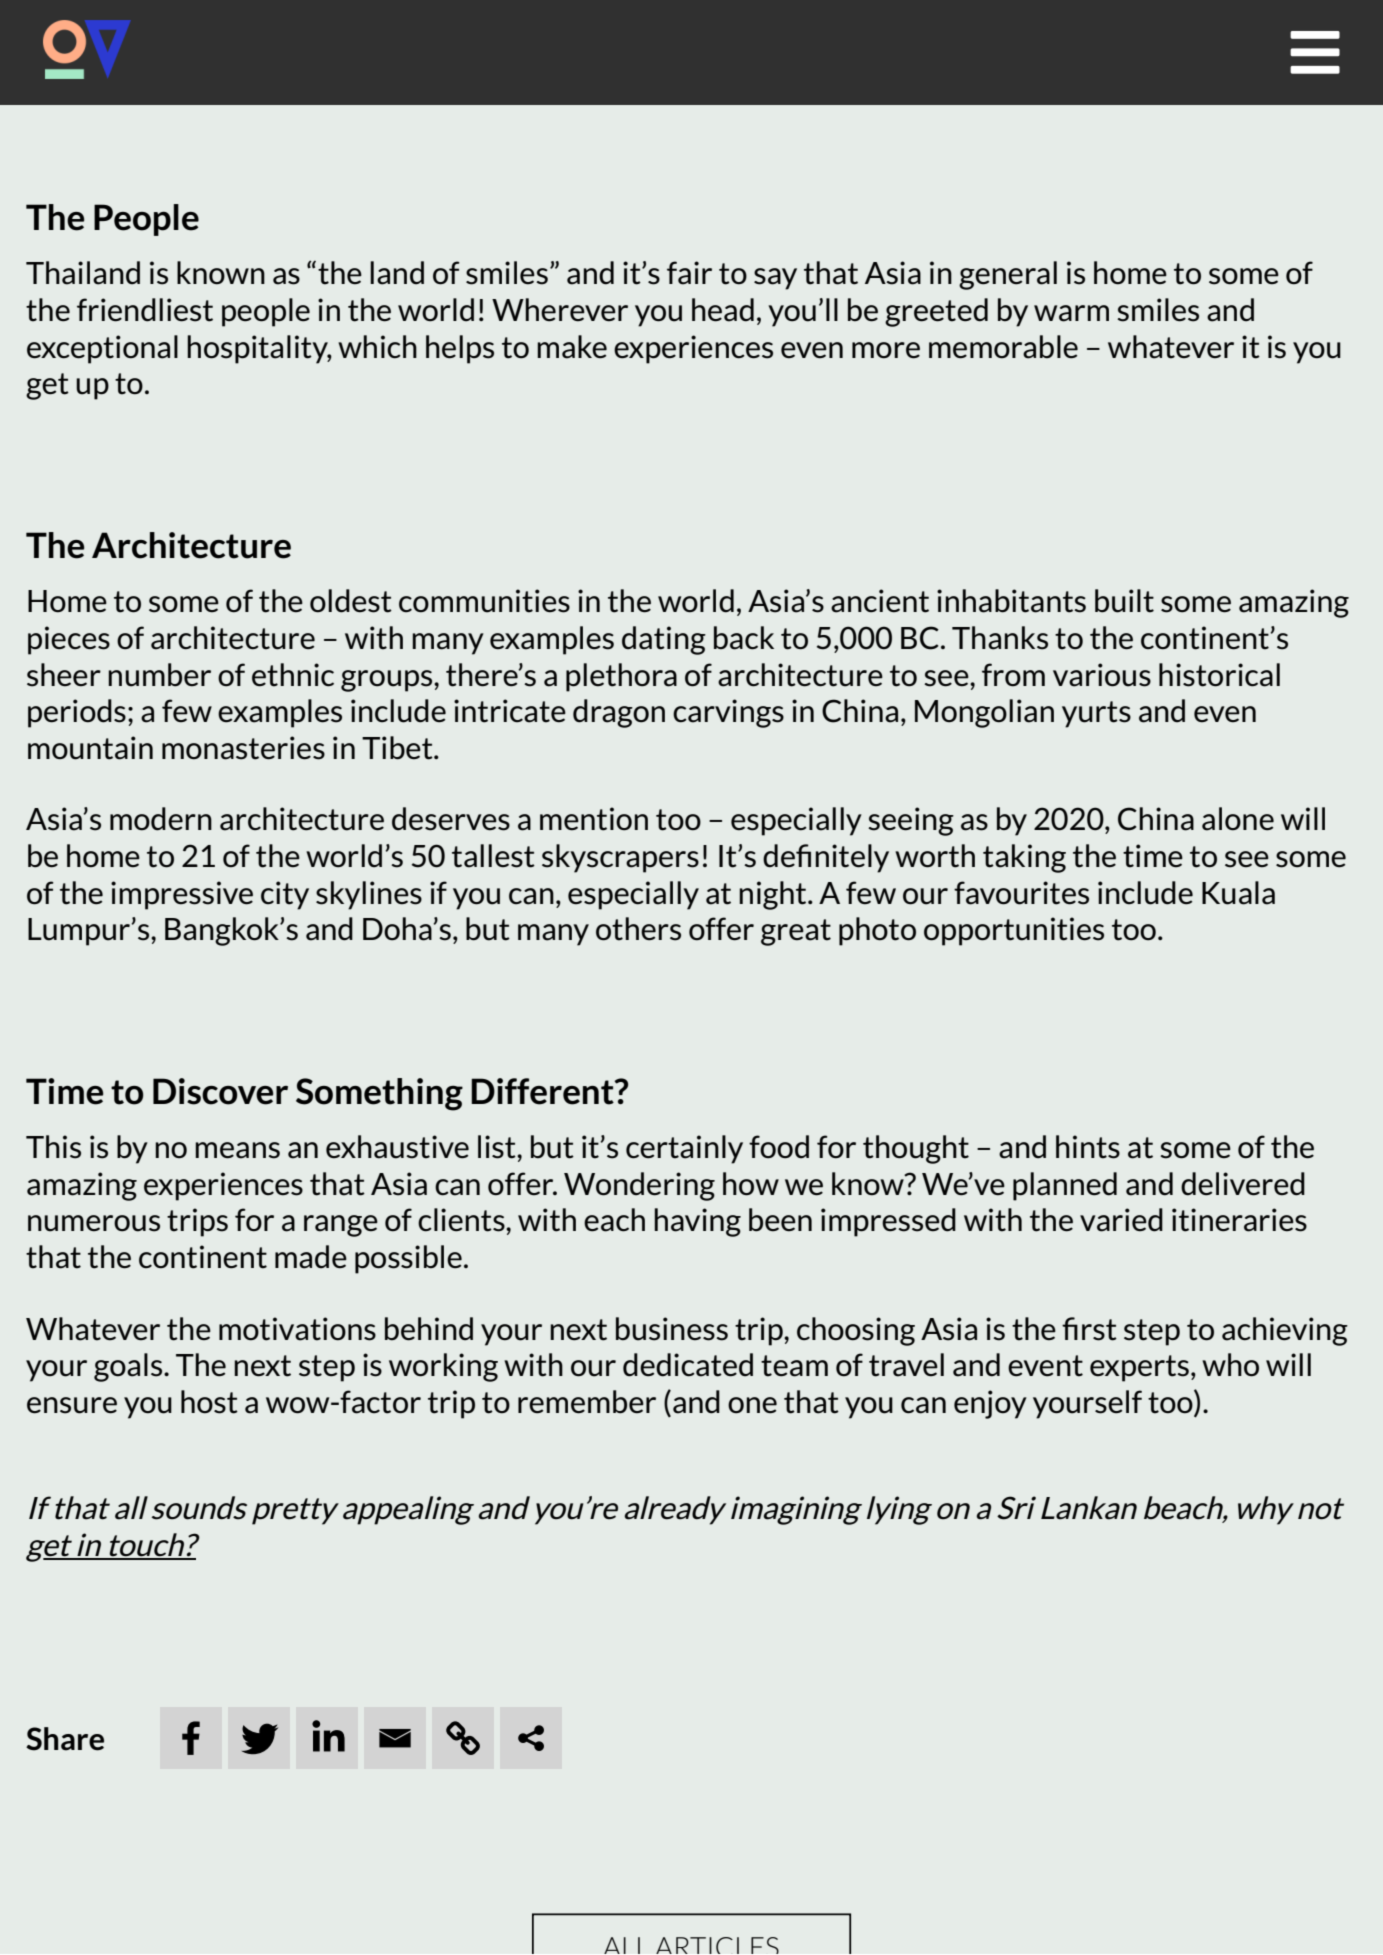  I want to click on mention, so click(594, 819).
